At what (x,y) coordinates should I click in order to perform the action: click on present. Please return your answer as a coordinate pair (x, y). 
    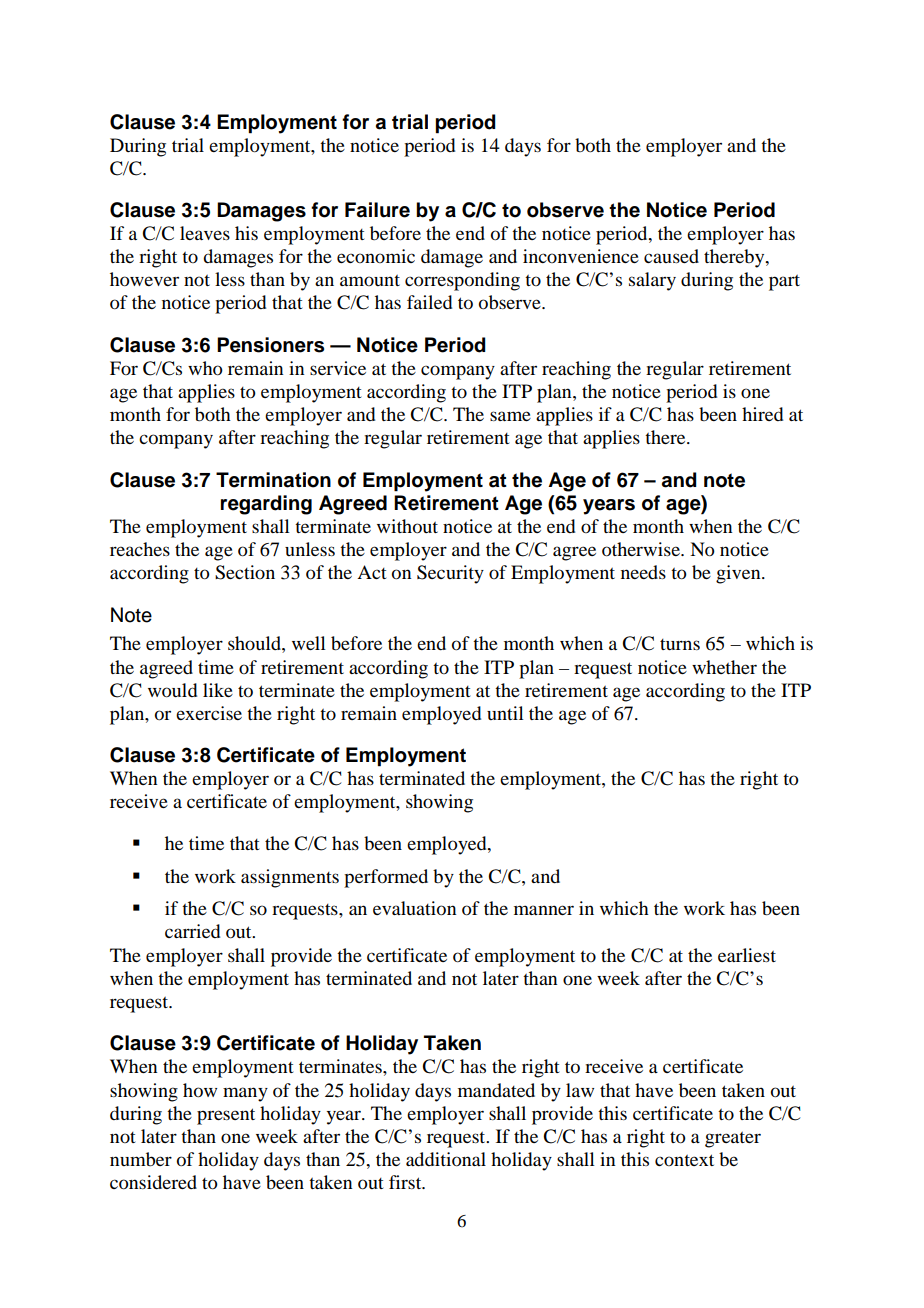
    Looking at the image, I should click on (226, 1116).
